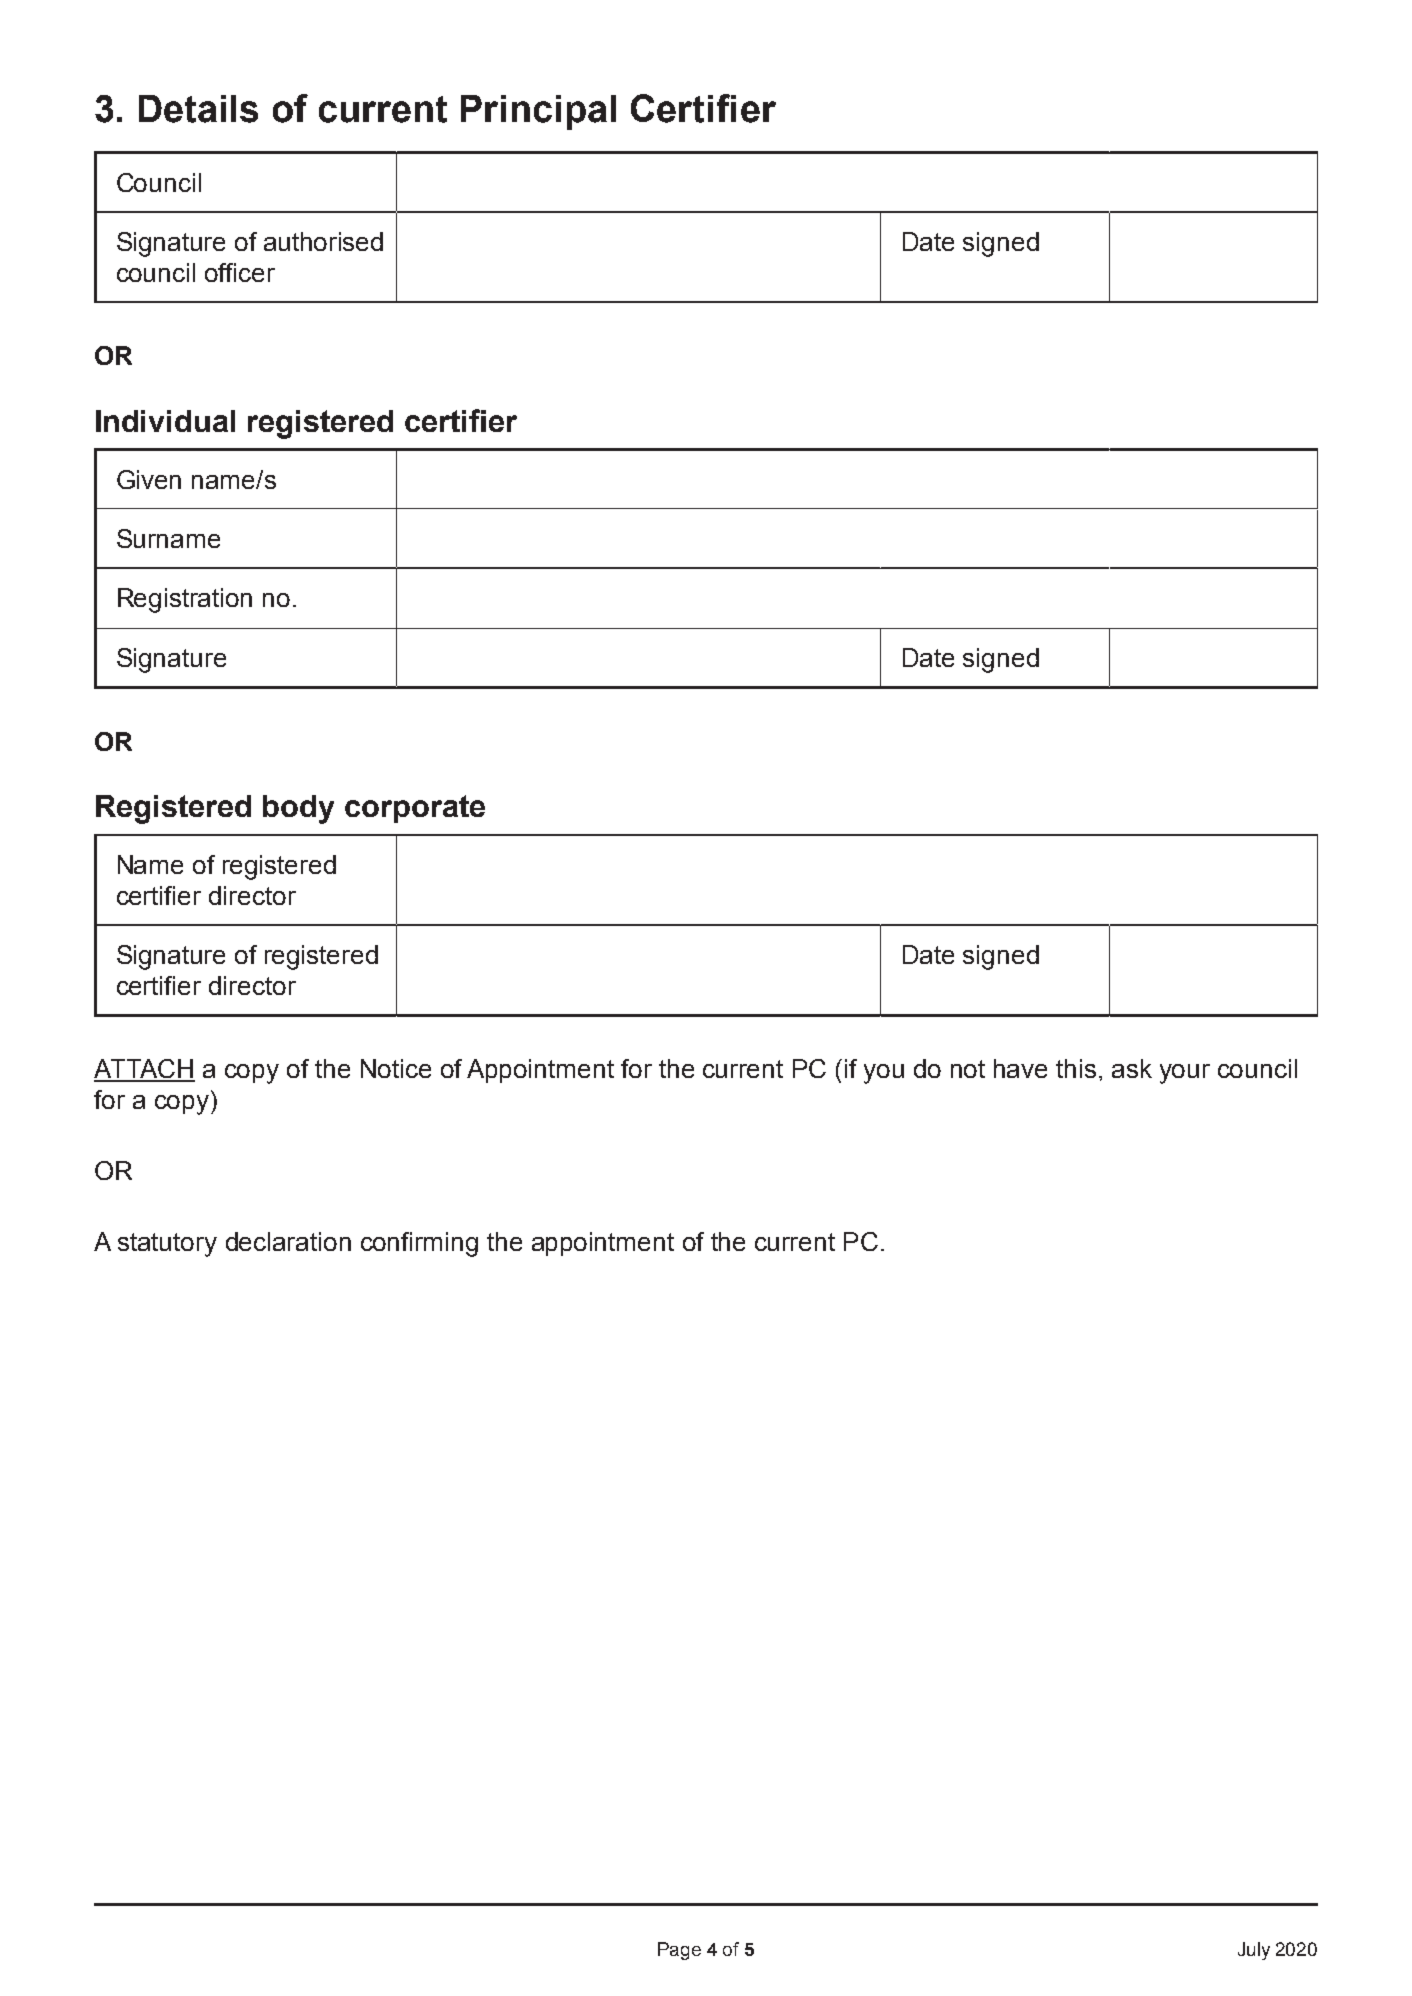 This screenshot has width=1412, height=1996. What do you see at coordinates (185, 600) in the screenshot?
I see `Registration` at bounding box center [185, 600].
